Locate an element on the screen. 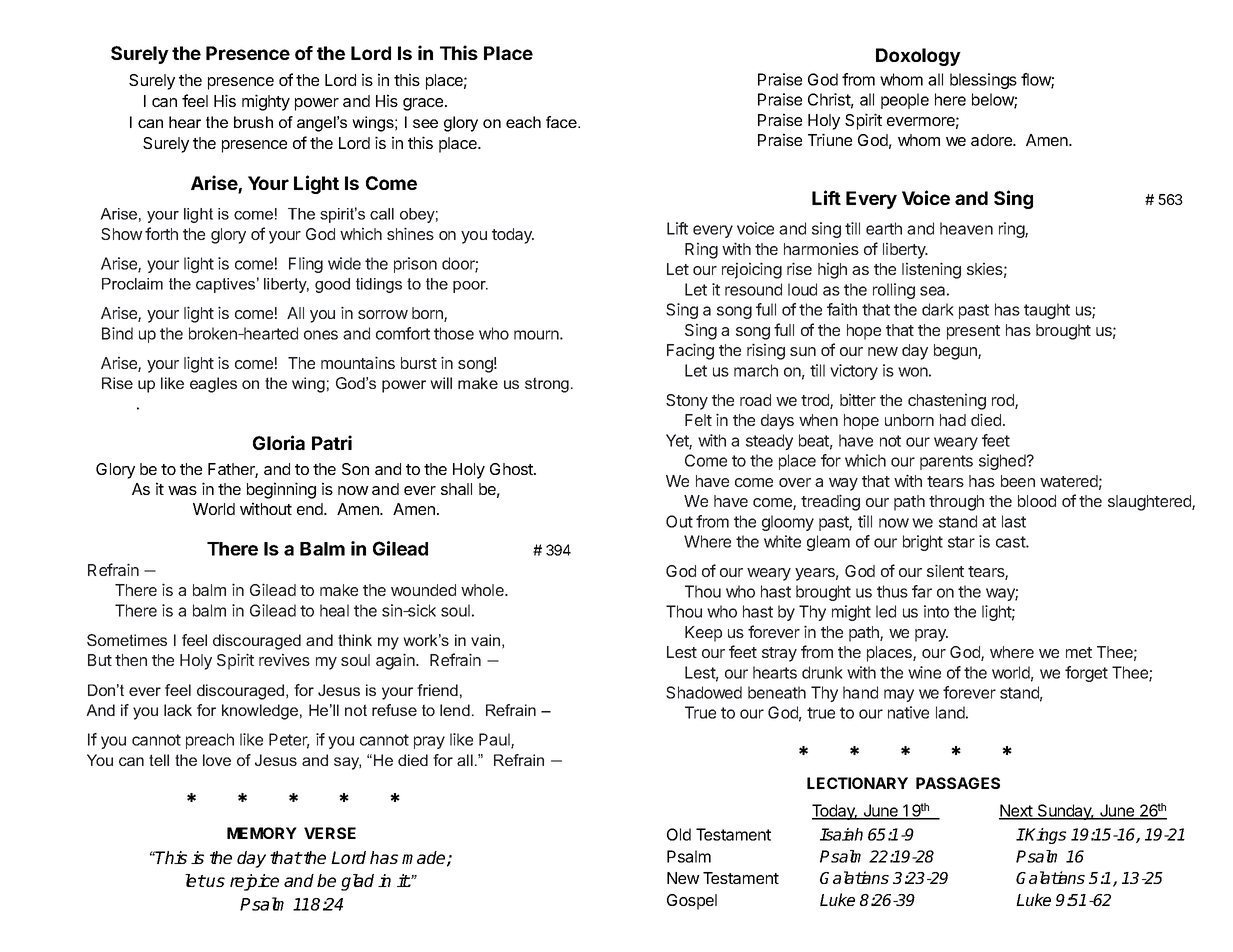 Image resolution: width=1233 pixels, height=952 pixels. face is located at coordinates (562, 122).
